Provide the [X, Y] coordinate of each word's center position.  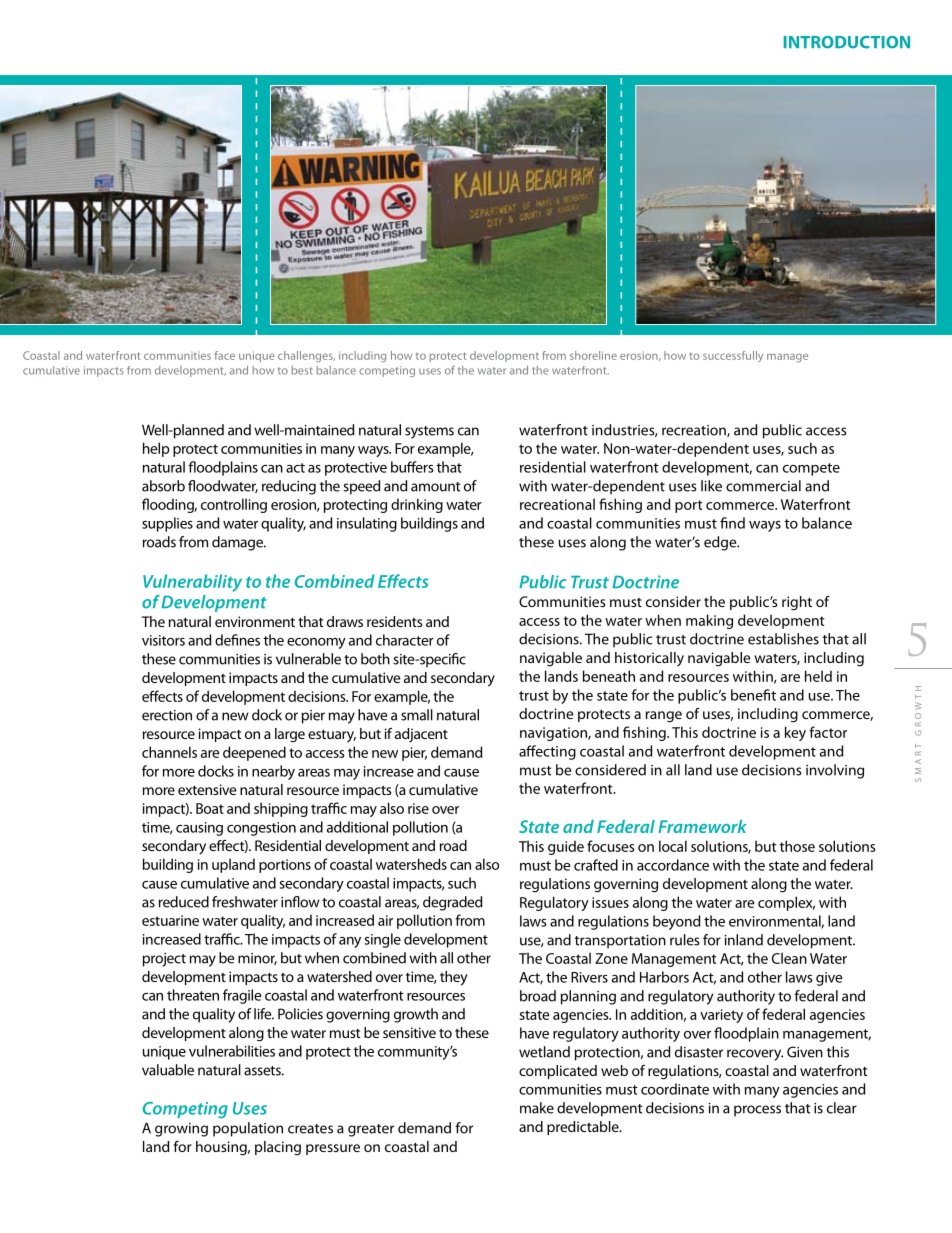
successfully [733, 356]
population [248, 1129]
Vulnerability [192, 583]
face [225, 355]
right [797, 603]
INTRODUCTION [847, 42]
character [405, 640]
